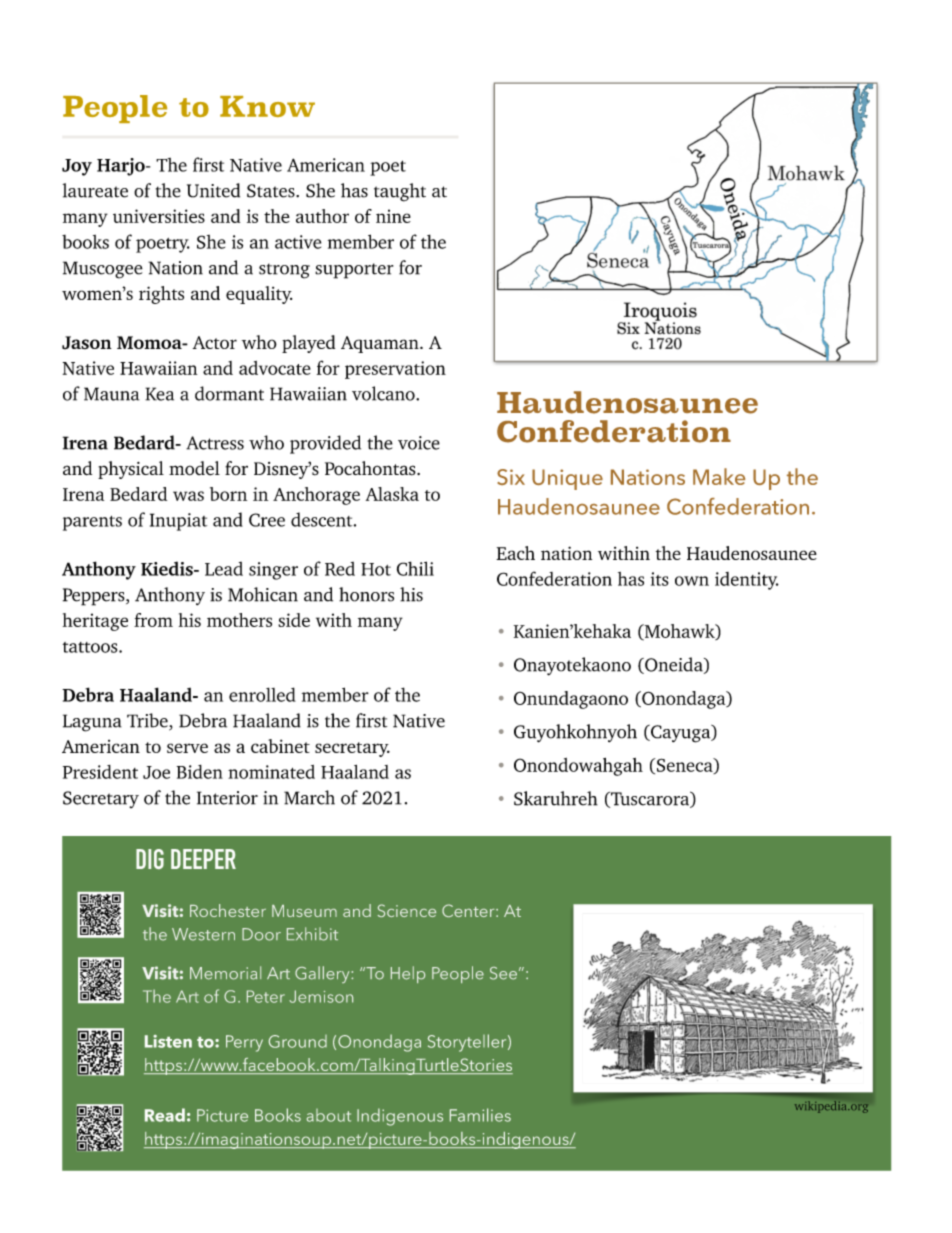 The height and width of the screenshot is (1233, 952). Describe the element at coordinates (77, 167) in the screenshot. I see `Joy` at that location.
